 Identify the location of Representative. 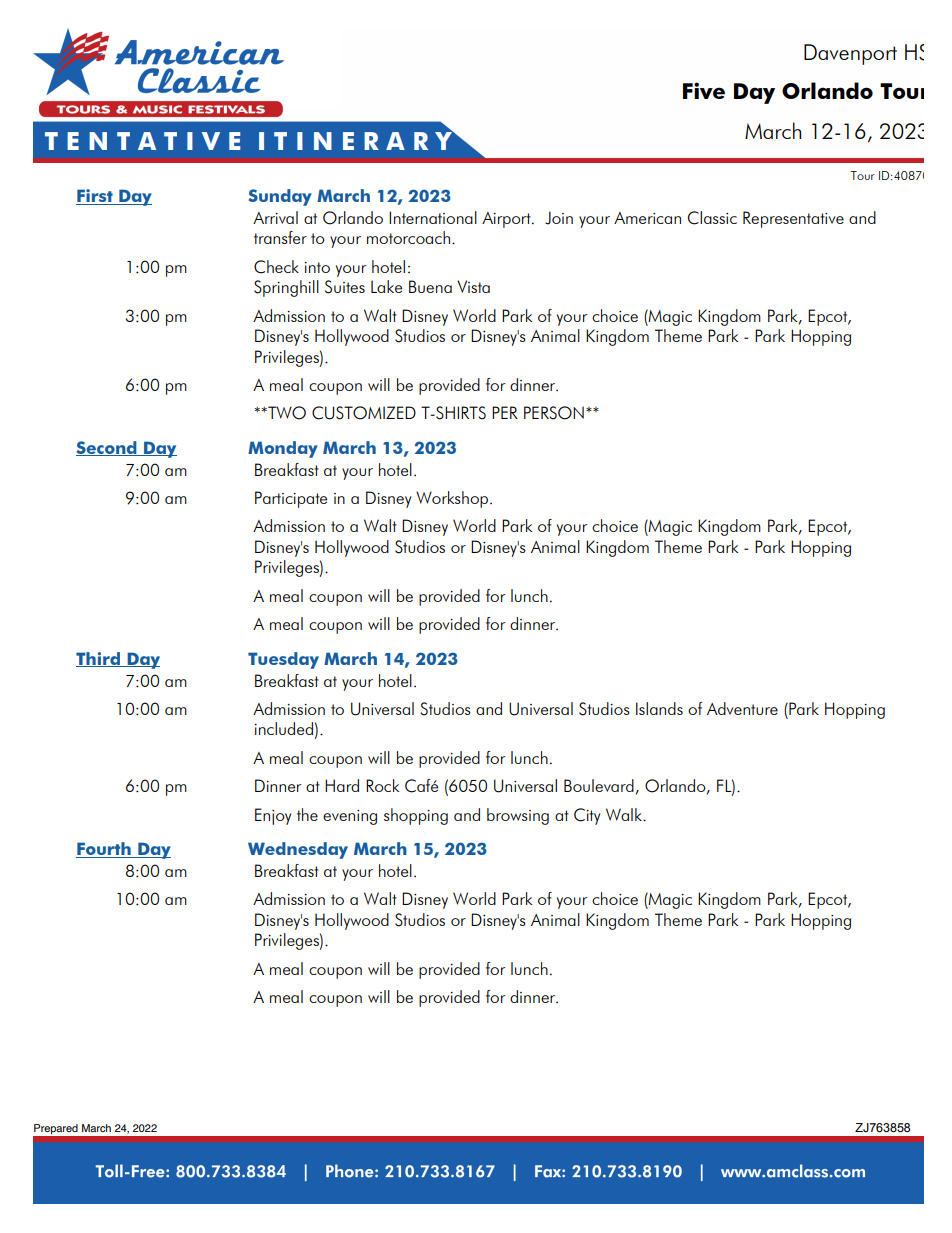
(793, 219).
